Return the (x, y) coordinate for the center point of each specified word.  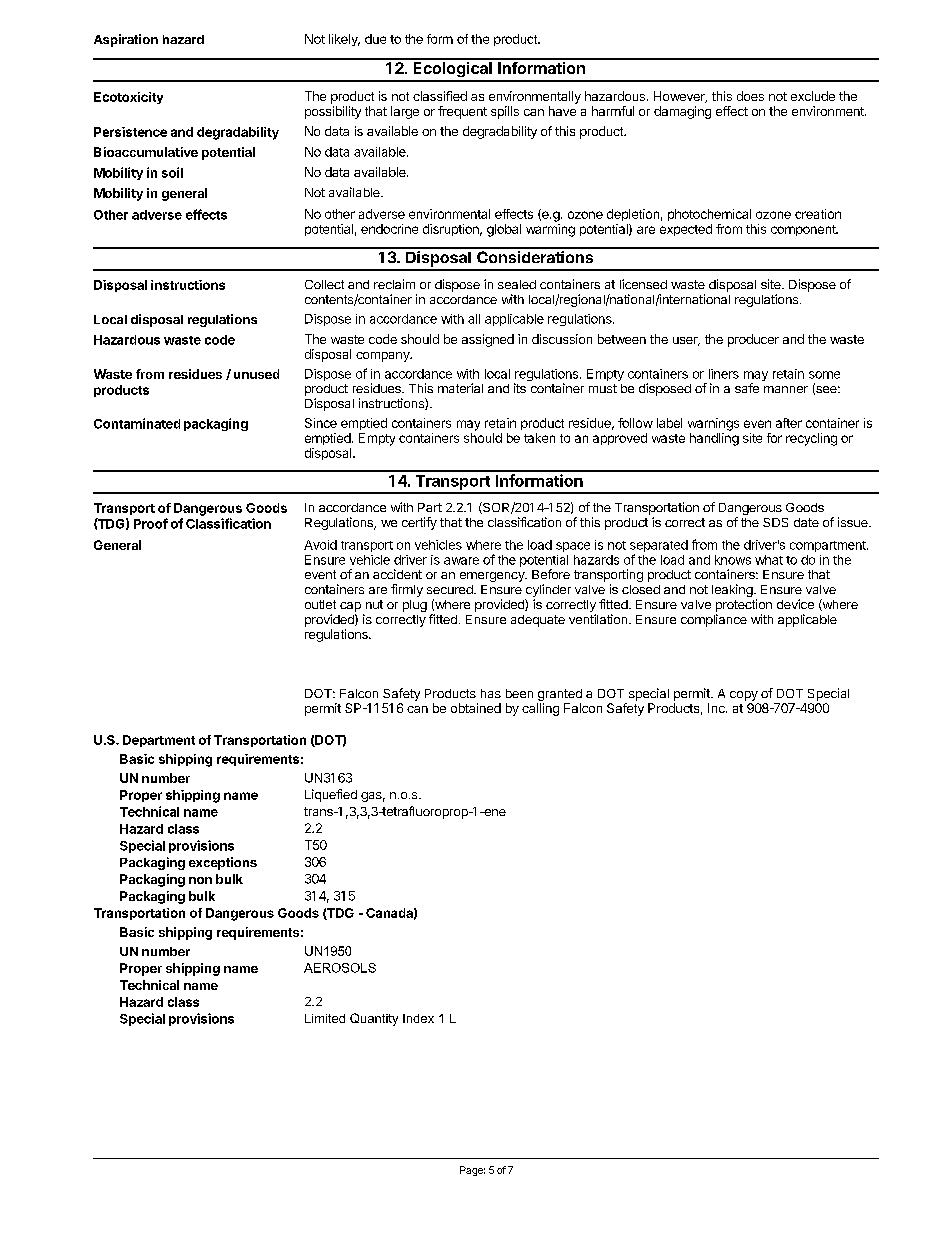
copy (744, 696)
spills (505, 112)
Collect (324, 284)
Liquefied (331, 795)
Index (418, 1018)
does (750, 96)
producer (753, 340)
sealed (517, 284)
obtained (476, 708)
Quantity (374, 1019)
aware (461, 561)
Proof (151, 523)
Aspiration (126, 40)
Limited (325, 1018)
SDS (775, 522)
